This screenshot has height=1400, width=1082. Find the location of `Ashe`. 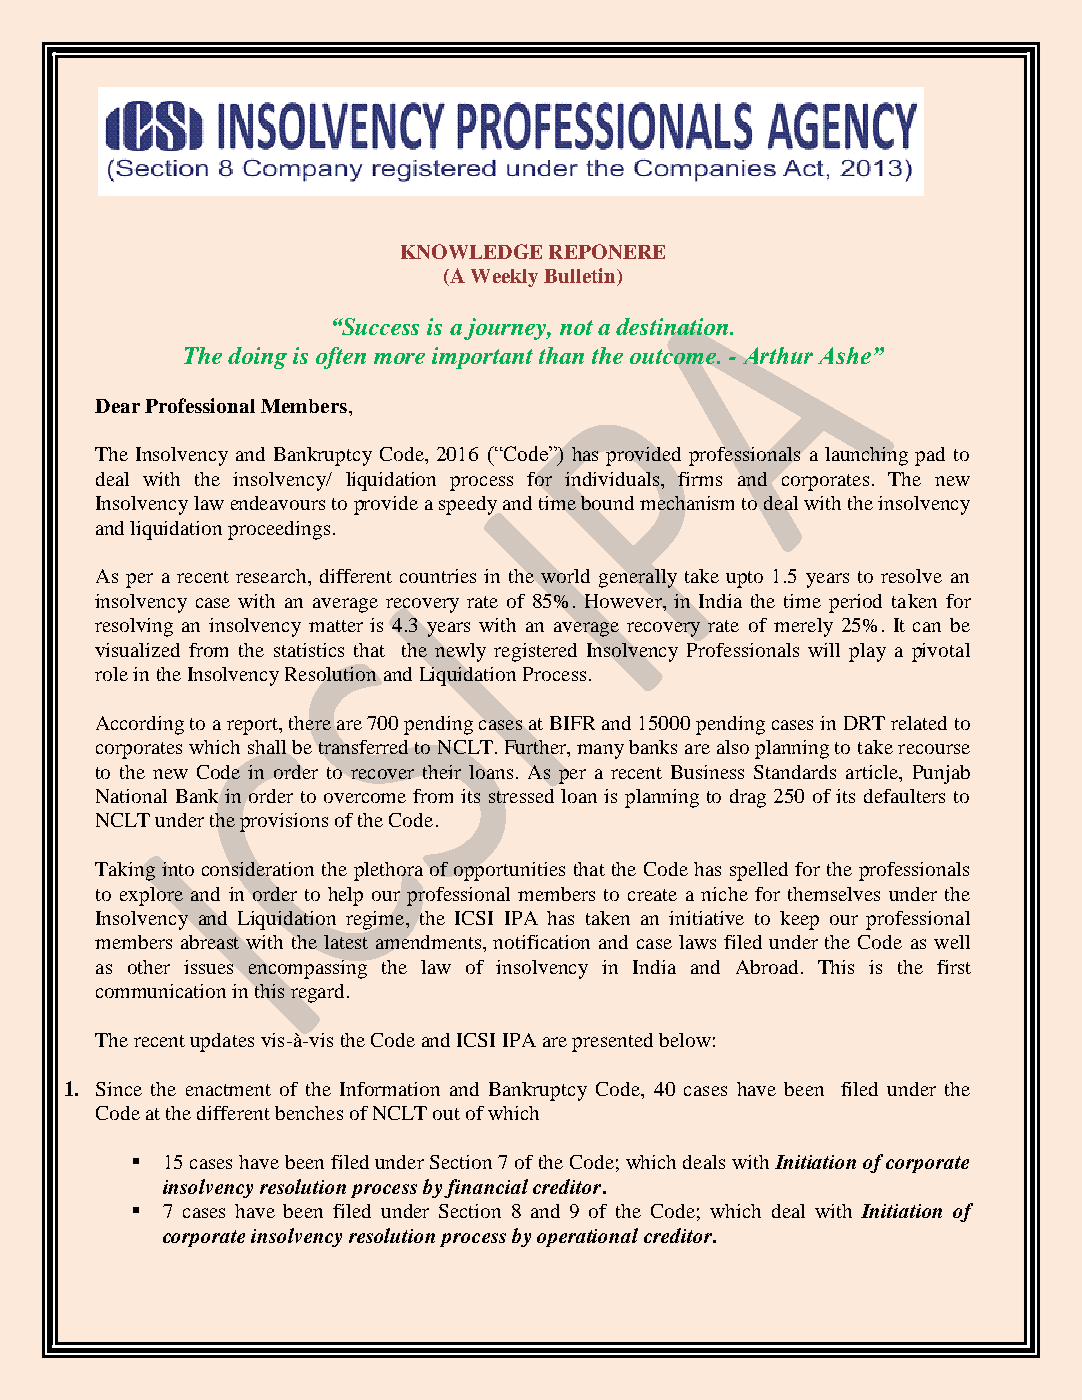

Ashe is located at coordinates (844, 355).
